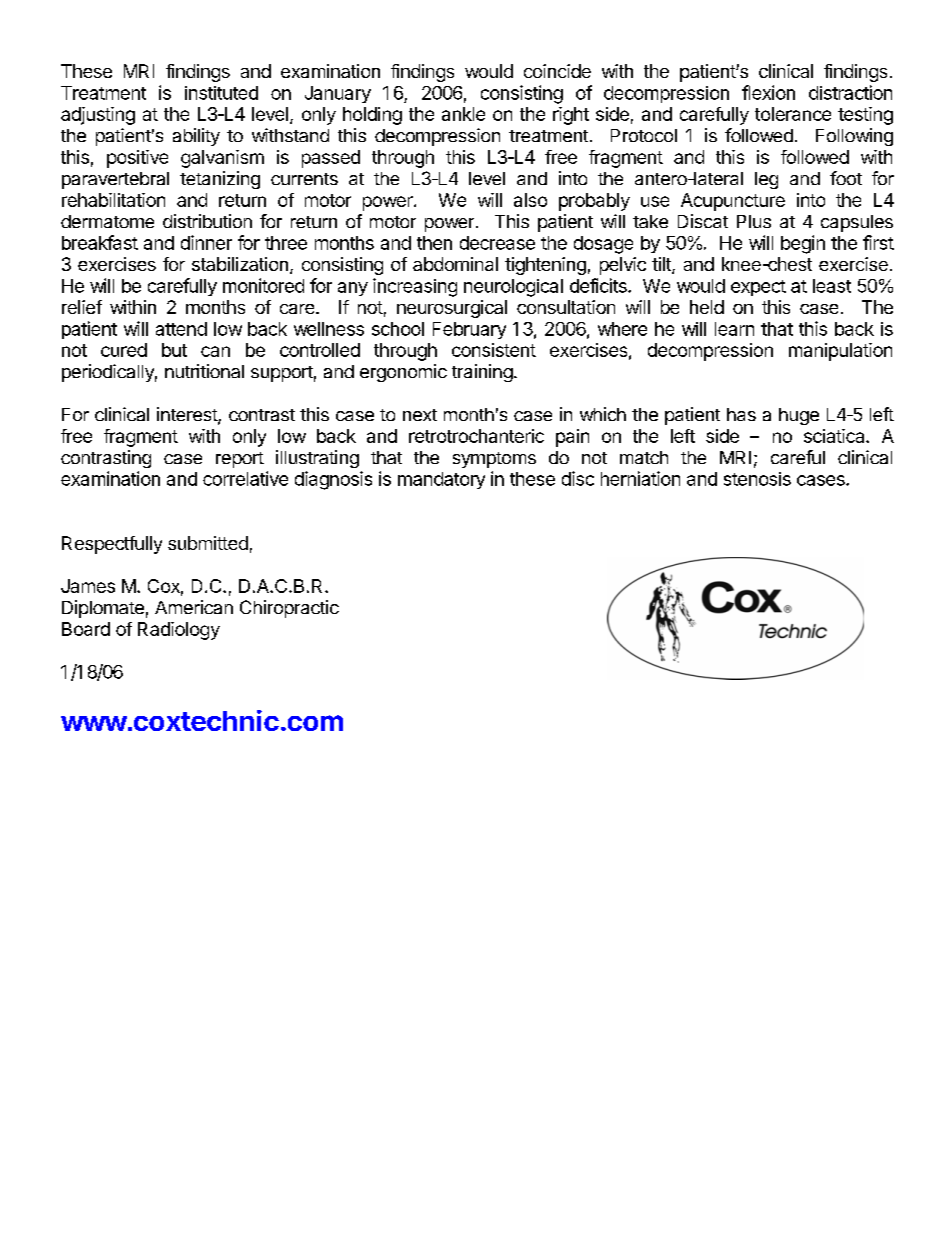 The height and width of the screenshot is (1233, 952). Describe the element at coordinates (194, 607) in the screenshot. I see `American` at that location.
